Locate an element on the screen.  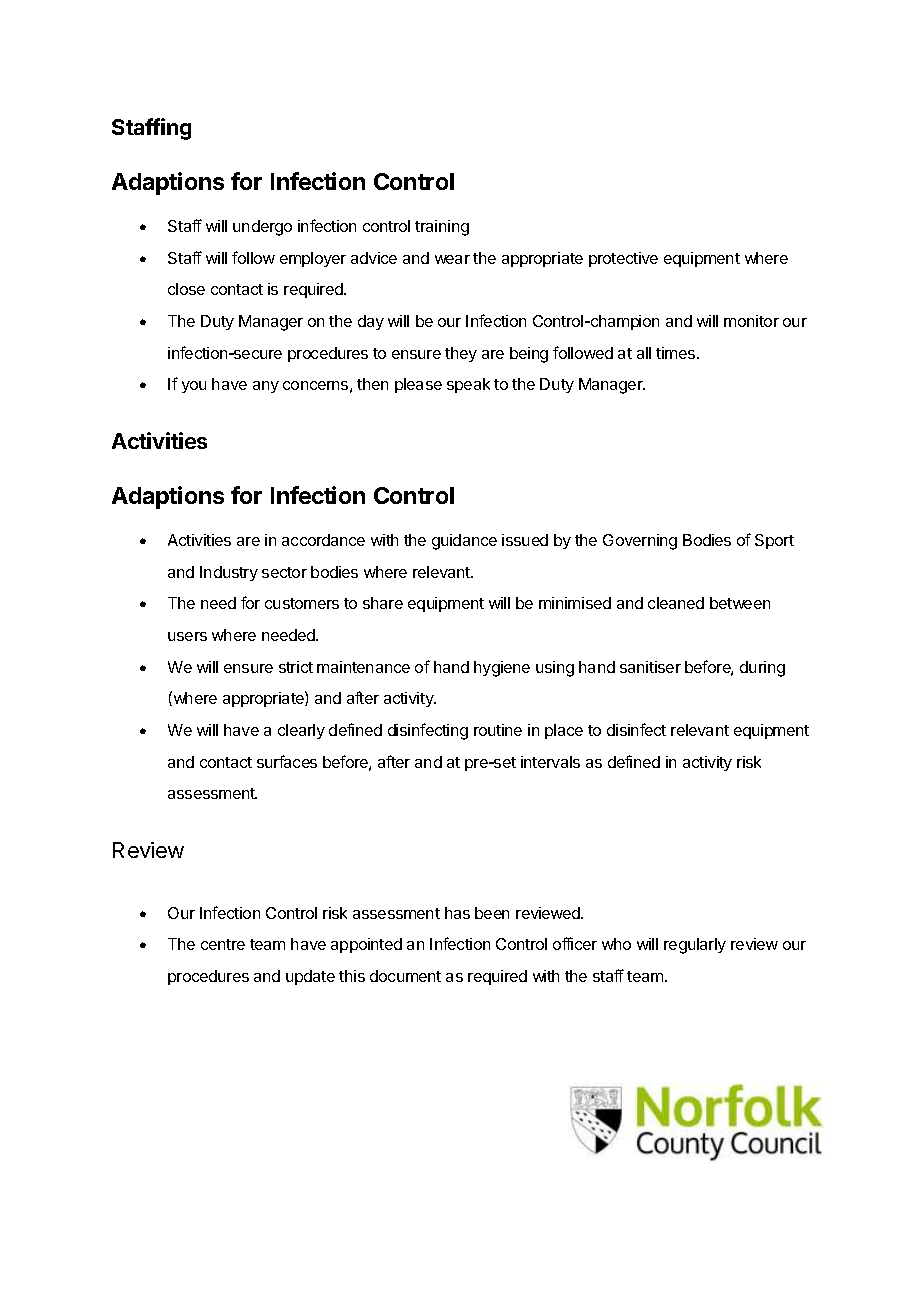
protective is located at coordinates (623, 259).
